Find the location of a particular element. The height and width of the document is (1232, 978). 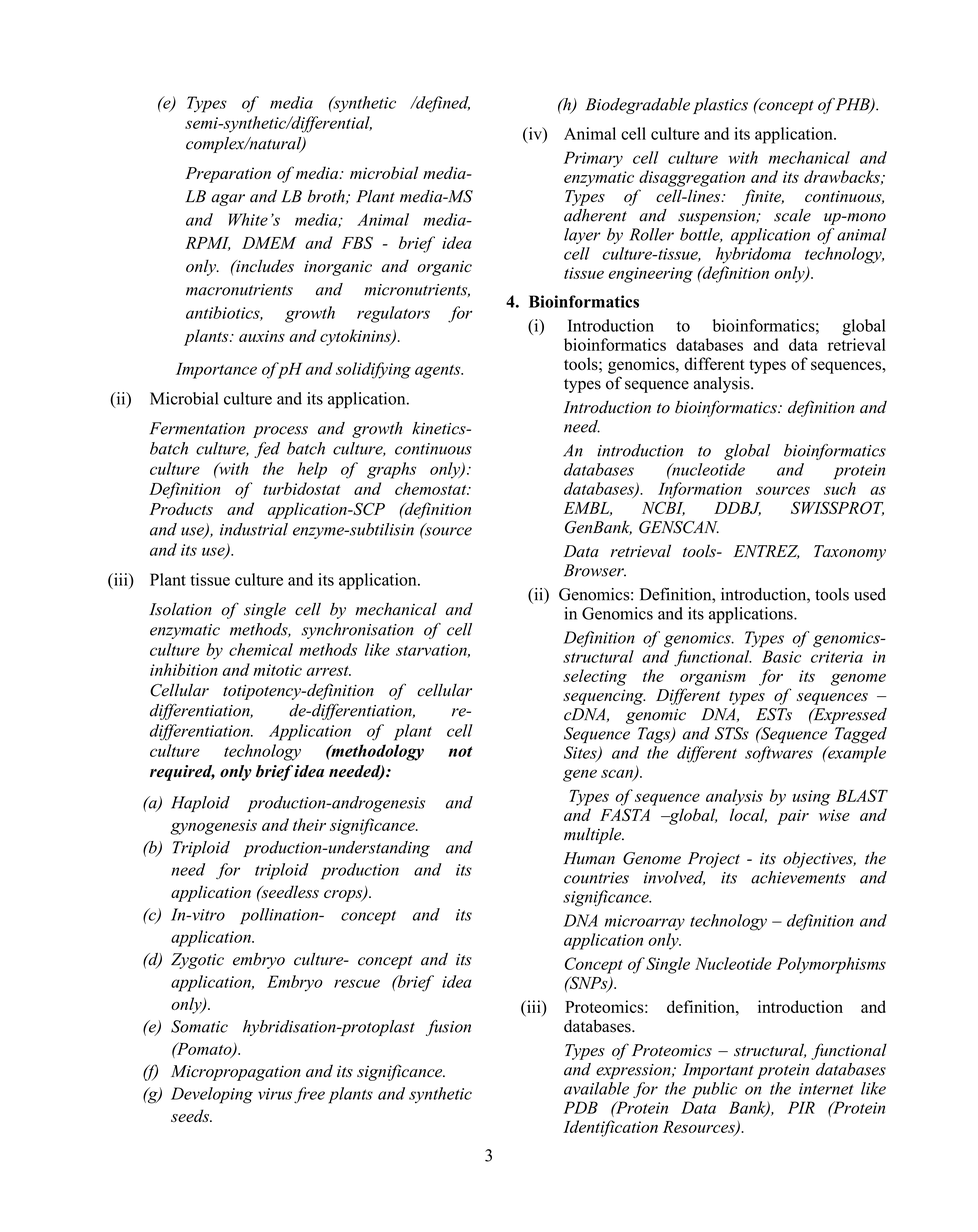

Human is located at coordinates (589, 858).
